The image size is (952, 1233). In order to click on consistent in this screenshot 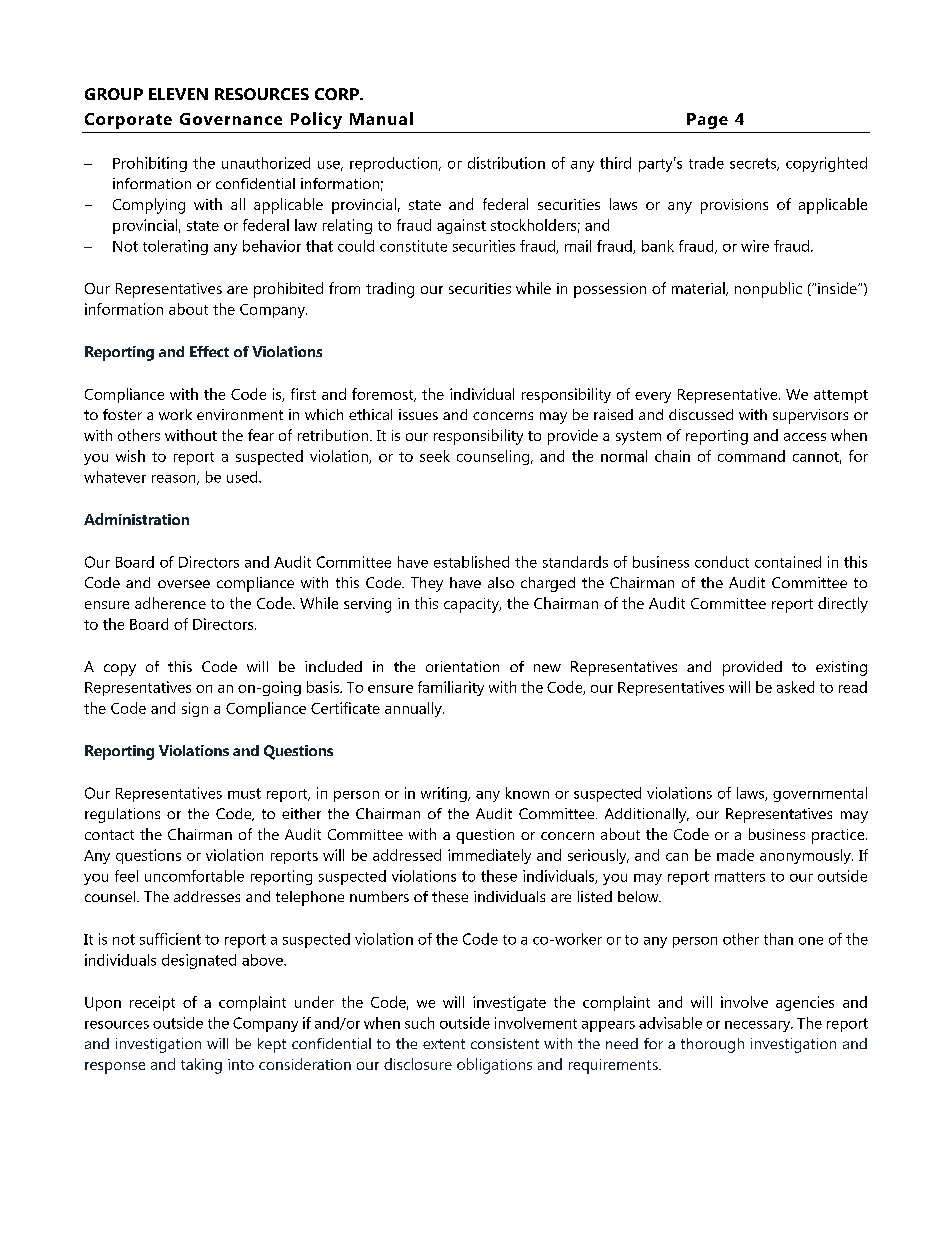, I will do `click(505, 1043)`.
